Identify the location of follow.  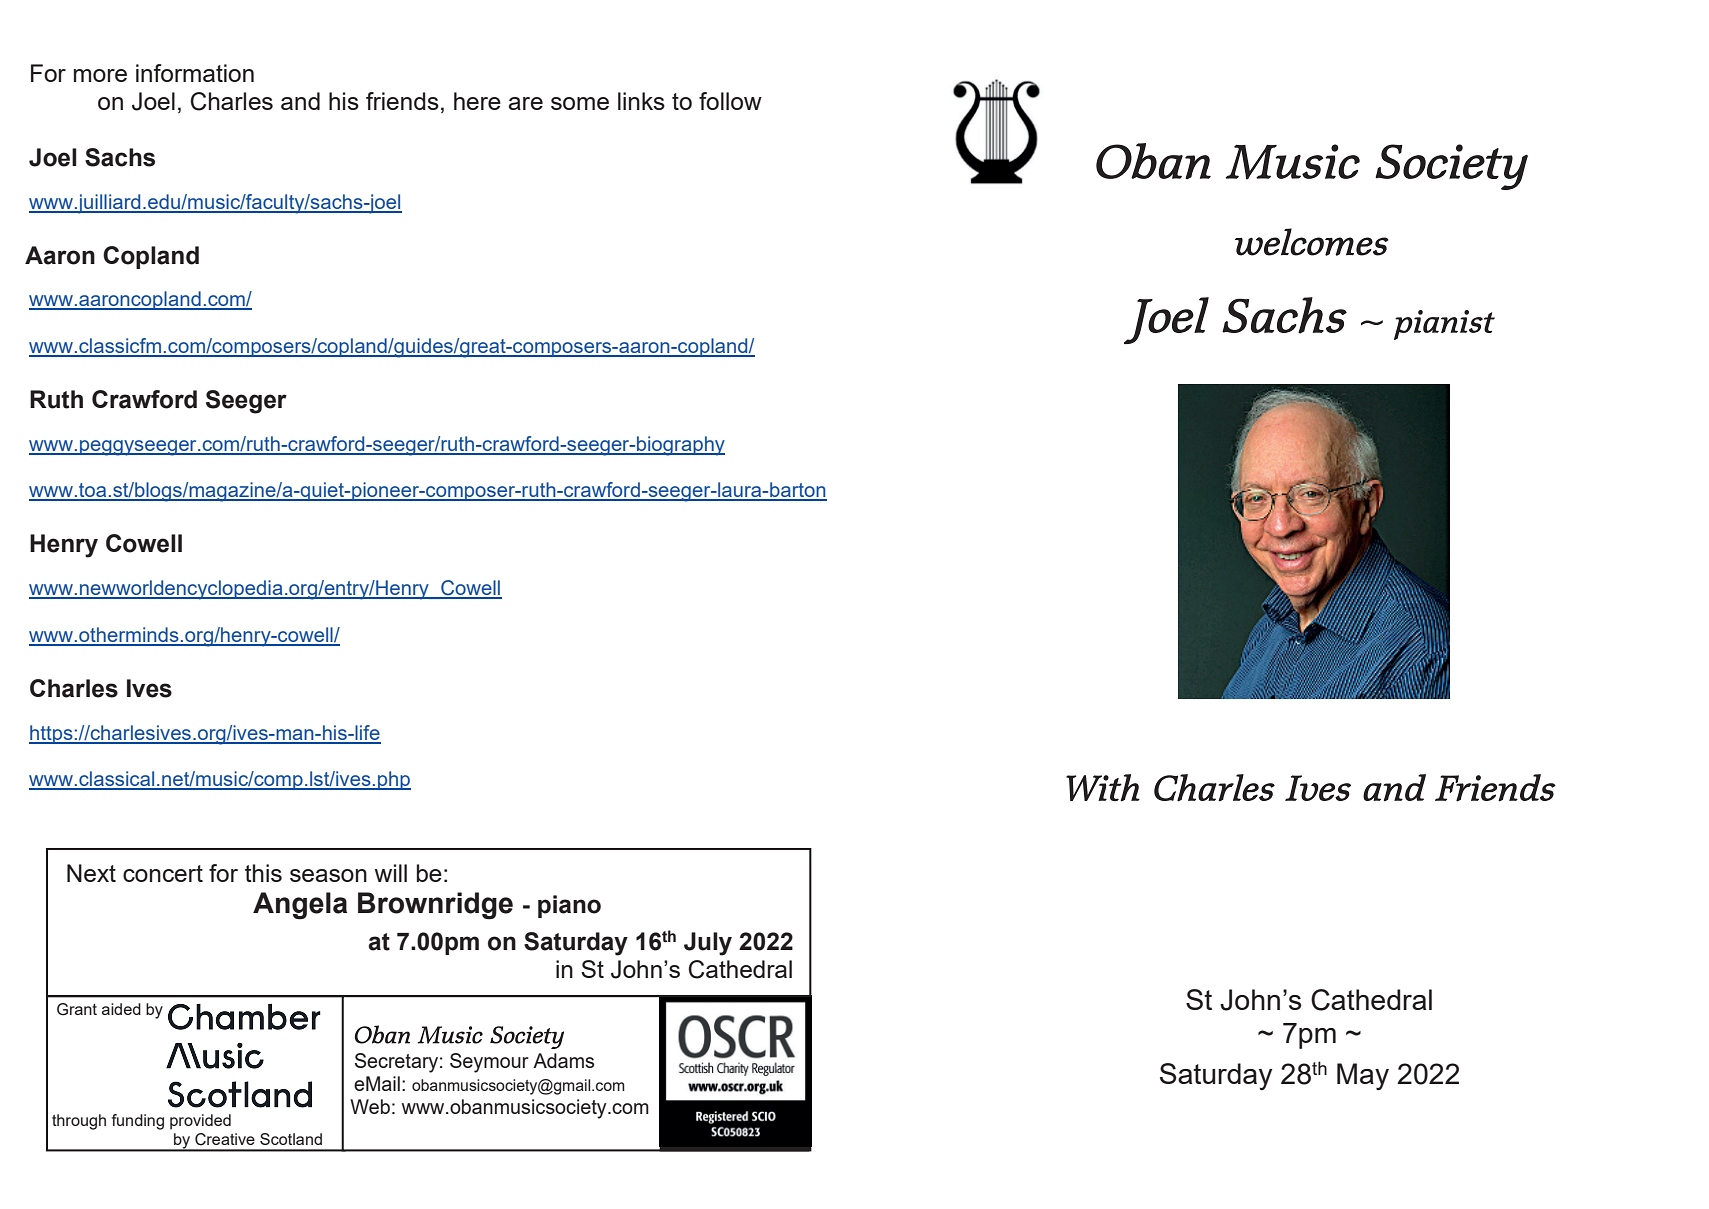
(730, 101).
